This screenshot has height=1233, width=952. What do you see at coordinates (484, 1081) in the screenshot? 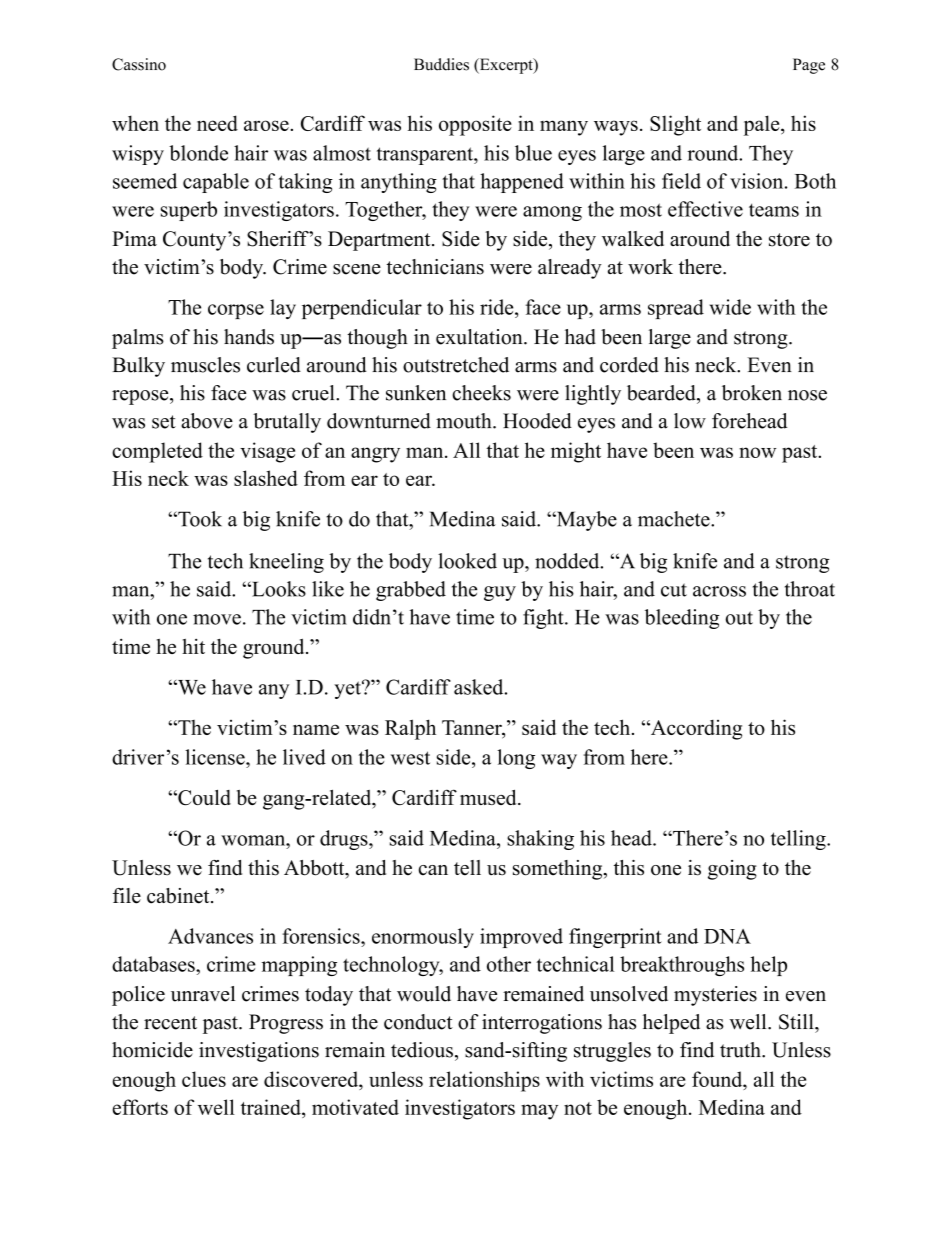
I see `relationships` at bounding box center [484, 1081].
